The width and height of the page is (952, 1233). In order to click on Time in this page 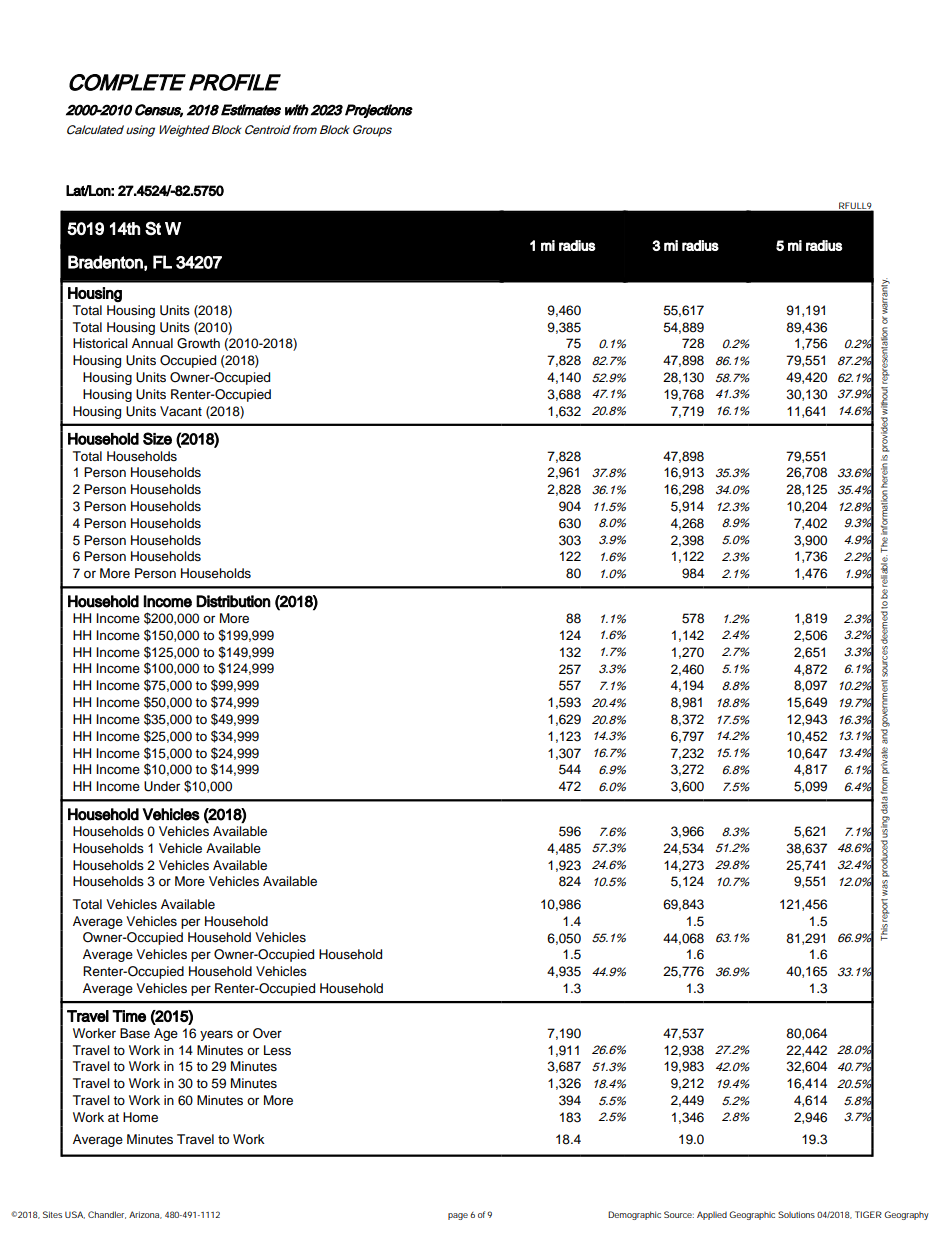, I will do `click(129, 1016)`.
